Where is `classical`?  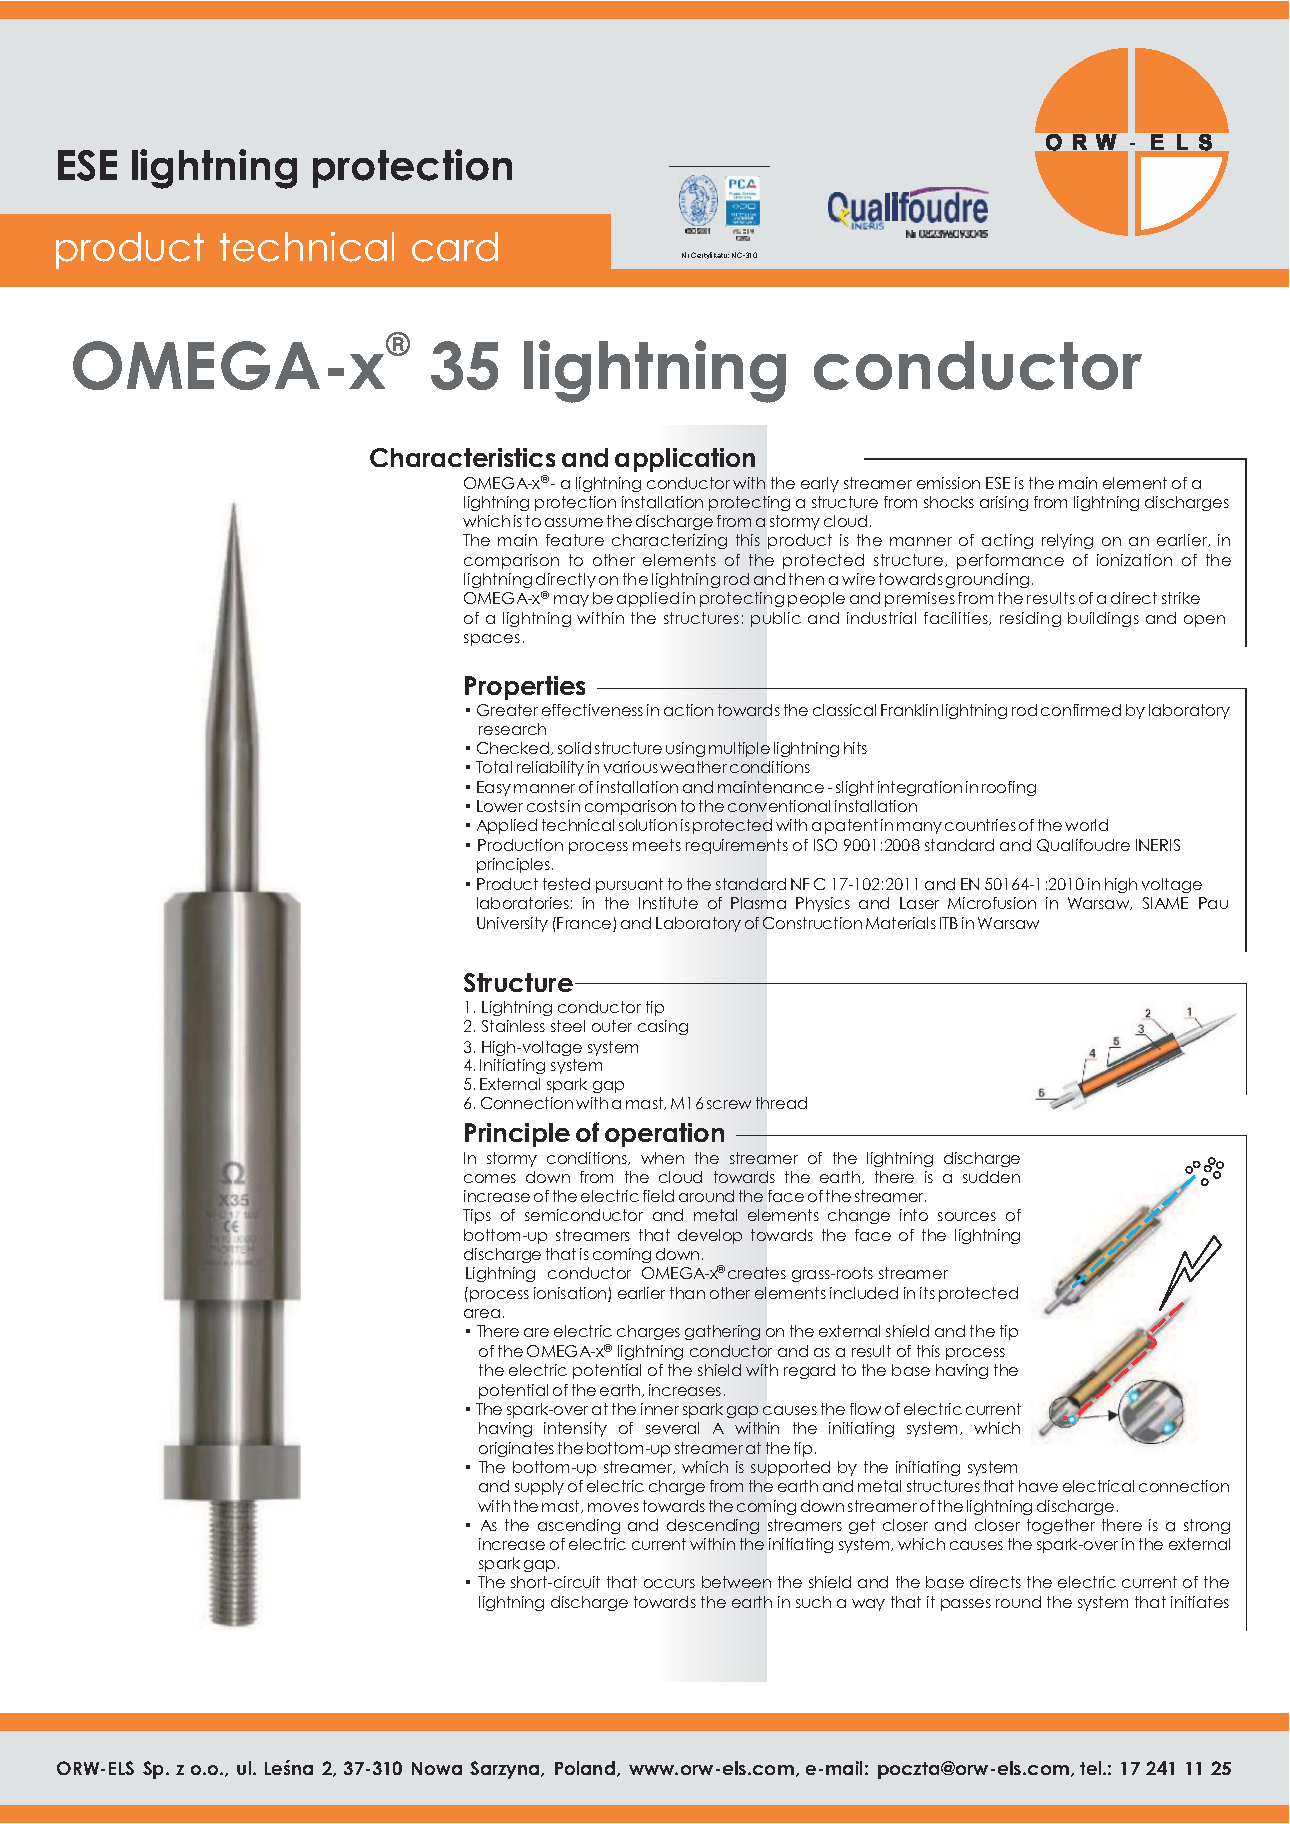 classical is located at coordinates (844, 710).
